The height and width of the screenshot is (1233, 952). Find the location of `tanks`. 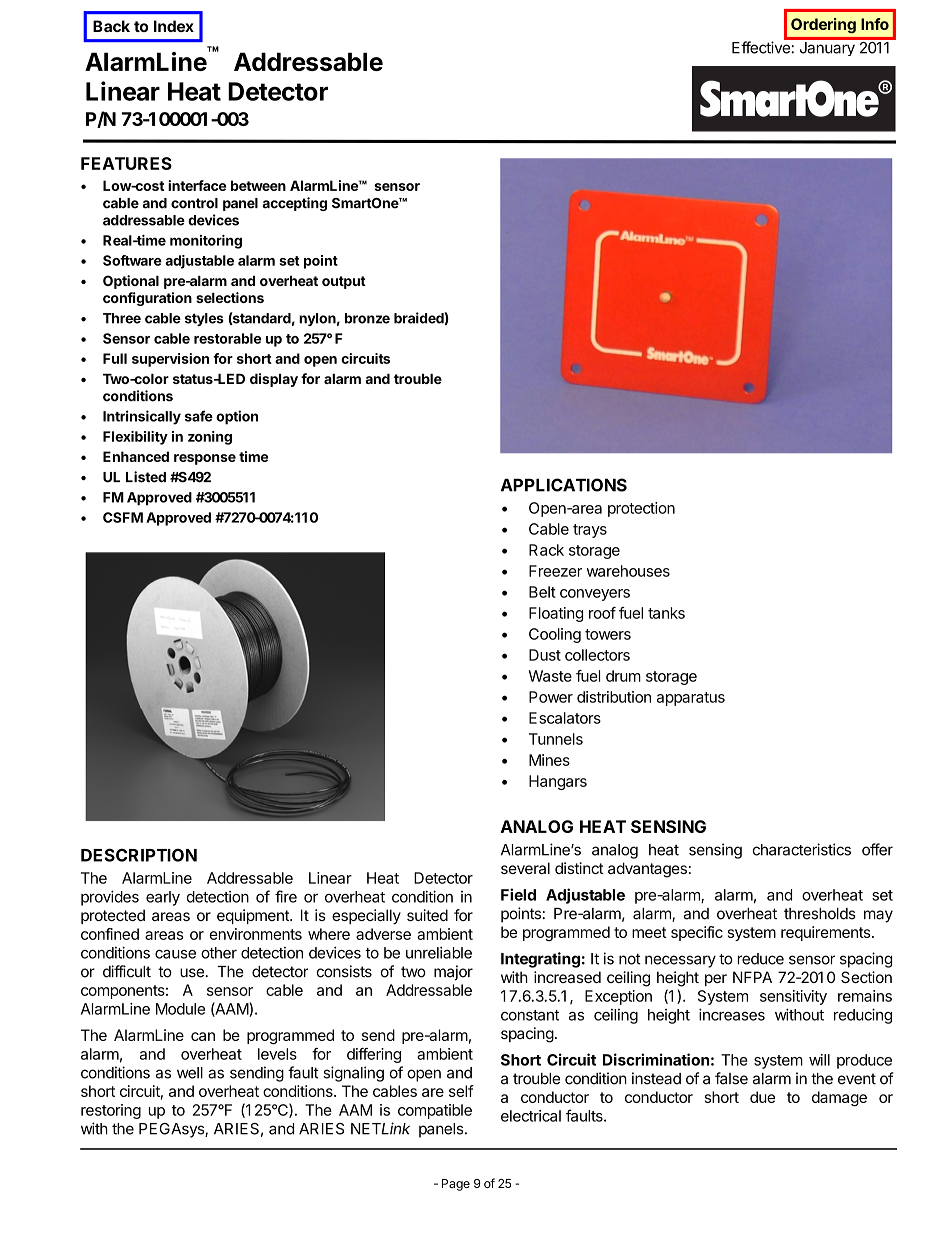

tanks is located at coordinates (666, 613).
